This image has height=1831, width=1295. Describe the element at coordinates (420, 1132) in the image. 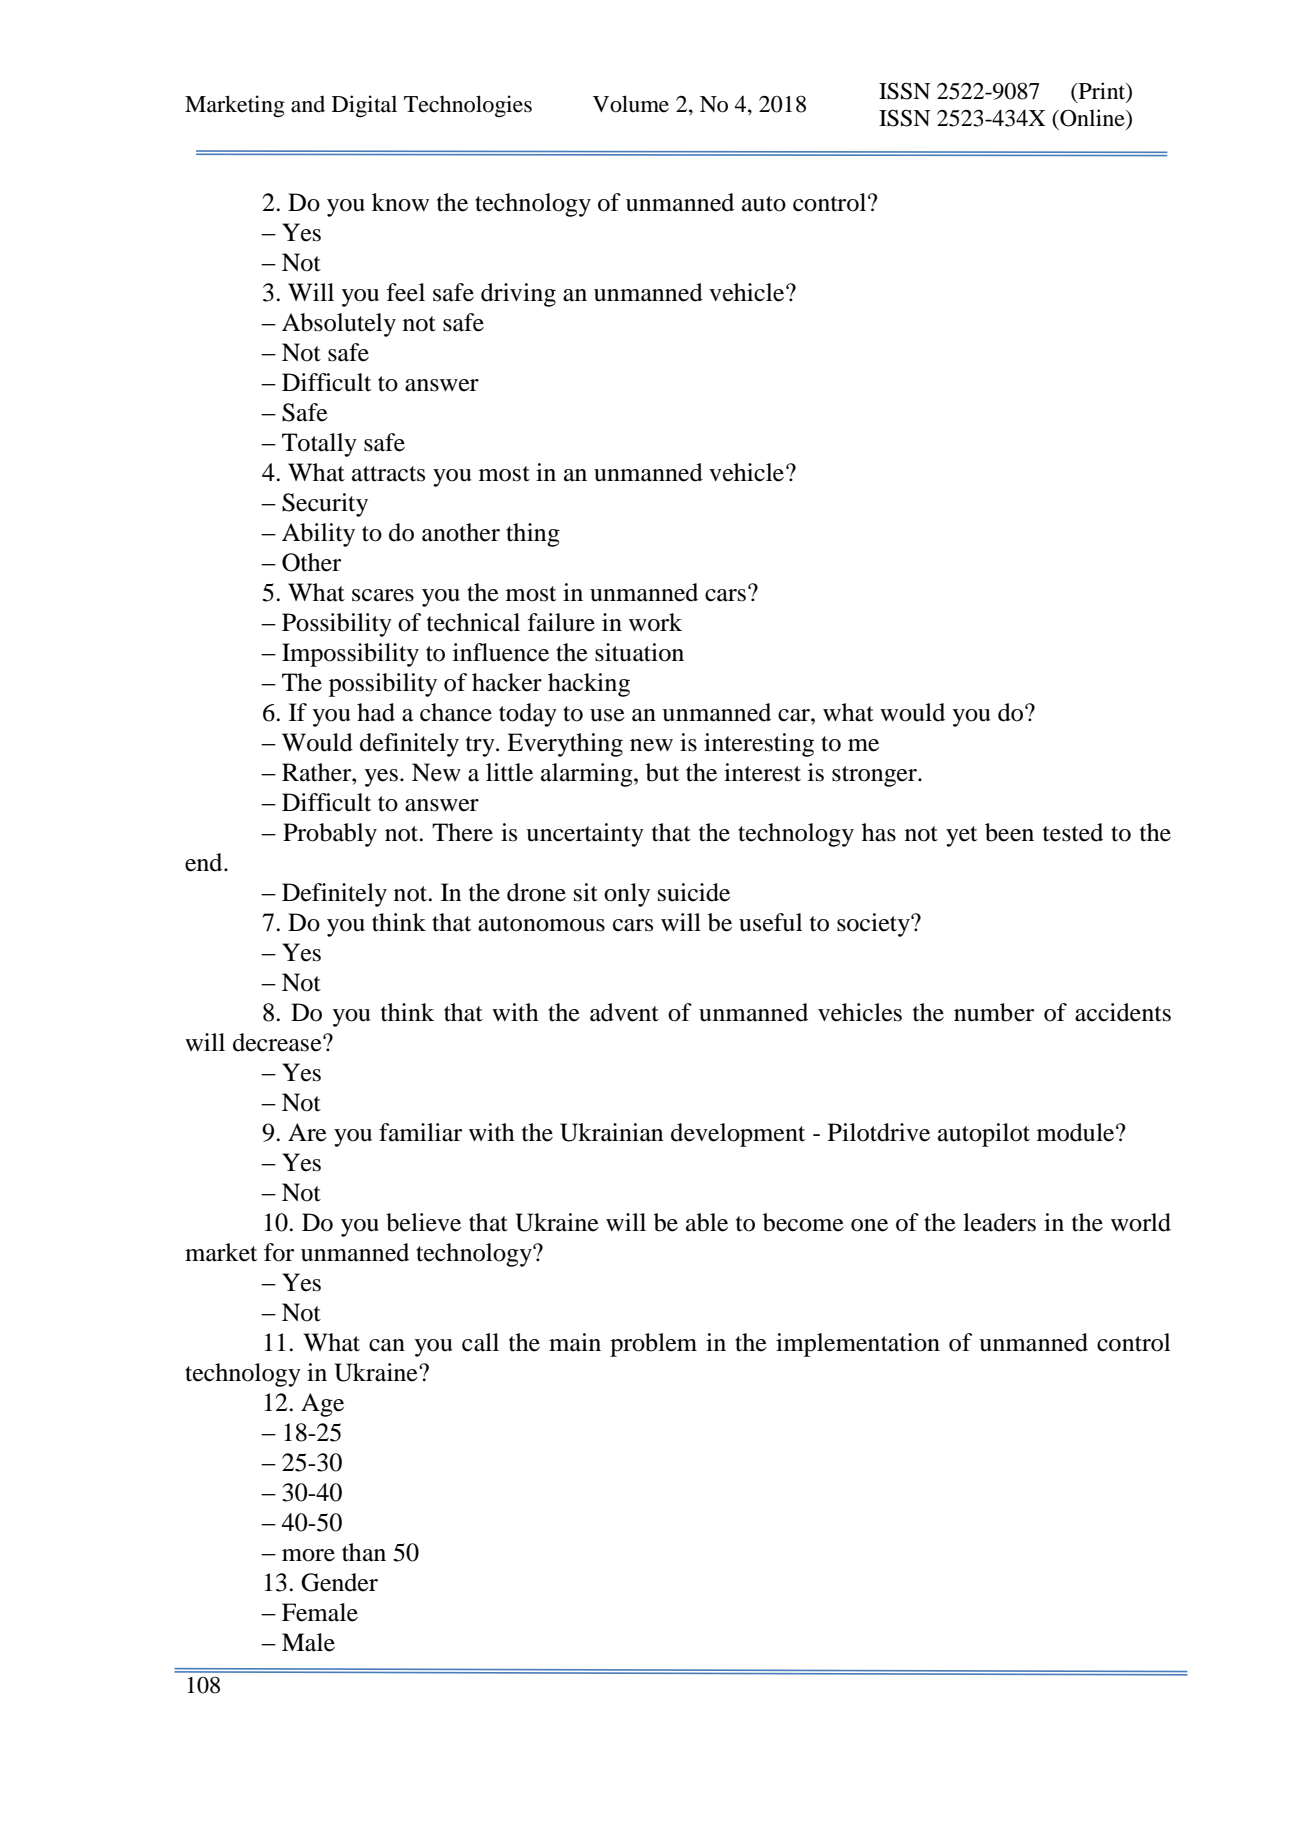

I see `familiar` at that location.
